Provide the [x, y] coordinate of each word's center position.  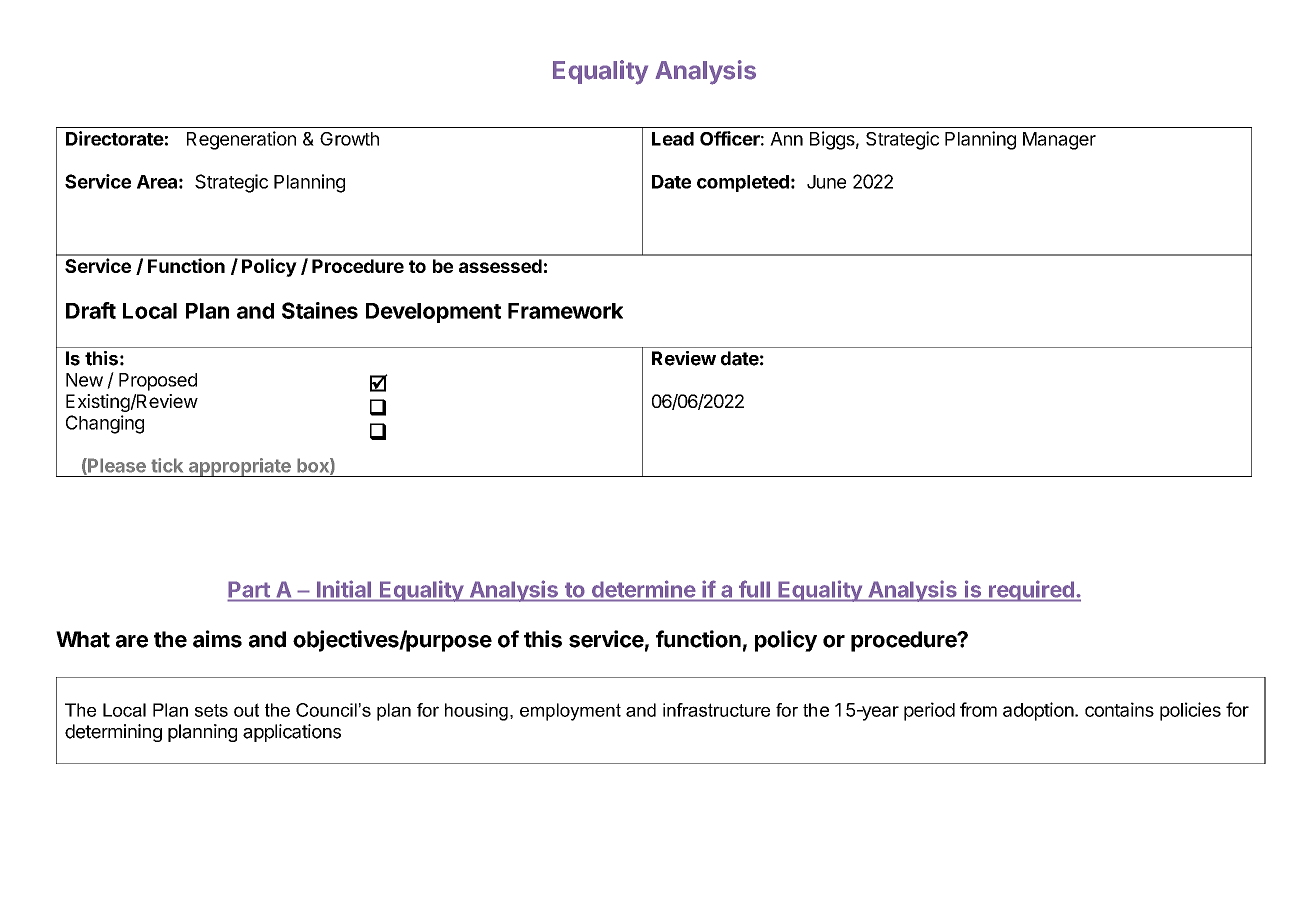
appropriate [239, 467]
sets [211, 710]
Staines [320, 310]
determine [643, 589]
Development [433, 313]
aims [217, 639]
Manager [1059, 141]
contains [1119, 709]
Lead [673, 139]
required [1031, 591]
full [754, 589]
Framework [565, 311]
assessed [500, 266]
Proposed [158, 382]
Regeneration [241, 140]
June [826, 182]
